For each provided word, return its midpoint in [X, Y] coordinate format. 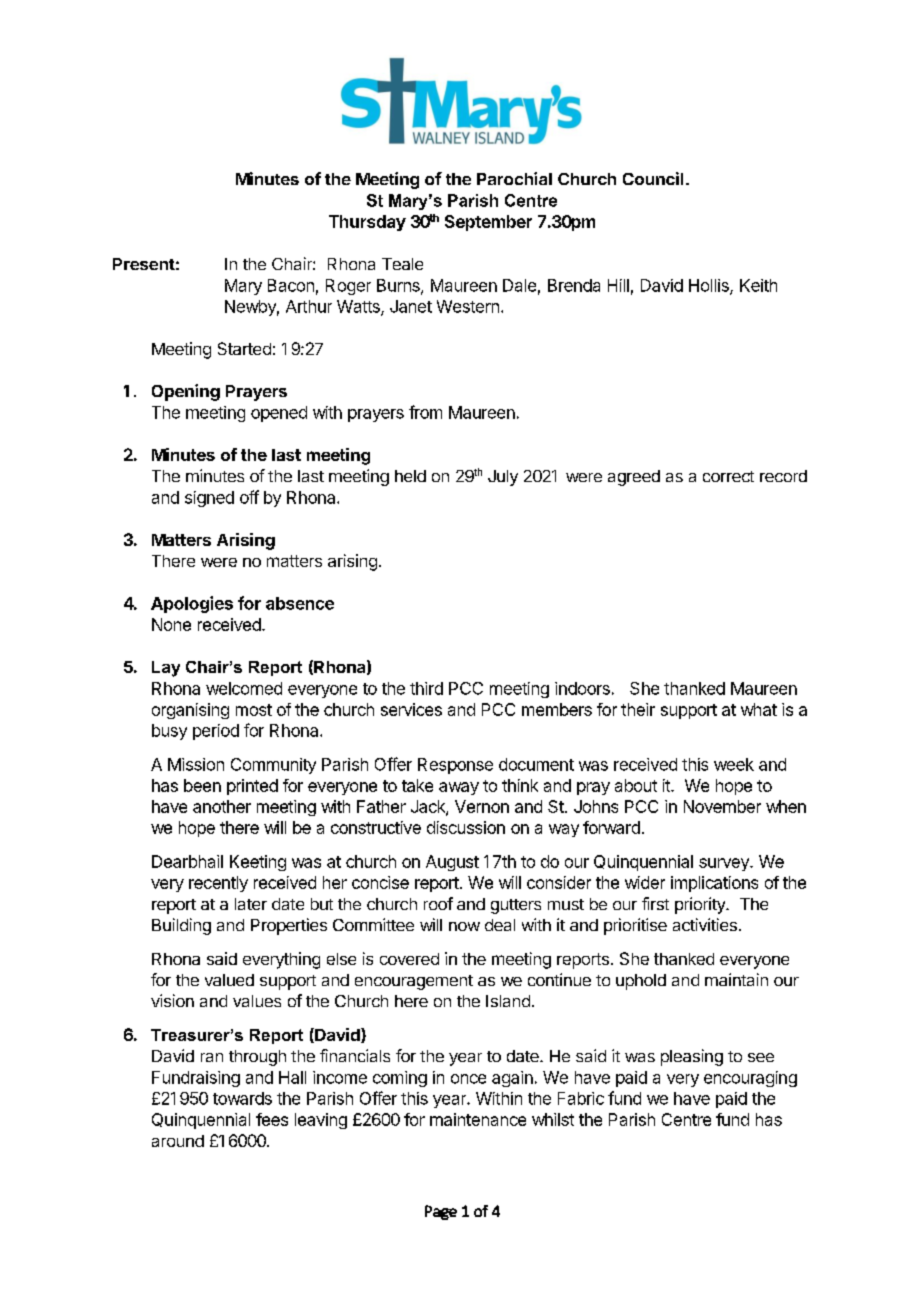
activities [705, 924]
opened [279, 414]
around [178, 1141]
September [488, 223]
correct [728, 476]
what [759, 709]
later [251, 904]
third [426, 688]
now [464, 926]
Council [653, 178]
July [503, 478]
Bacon [291, 285]
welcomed [244, 688]
